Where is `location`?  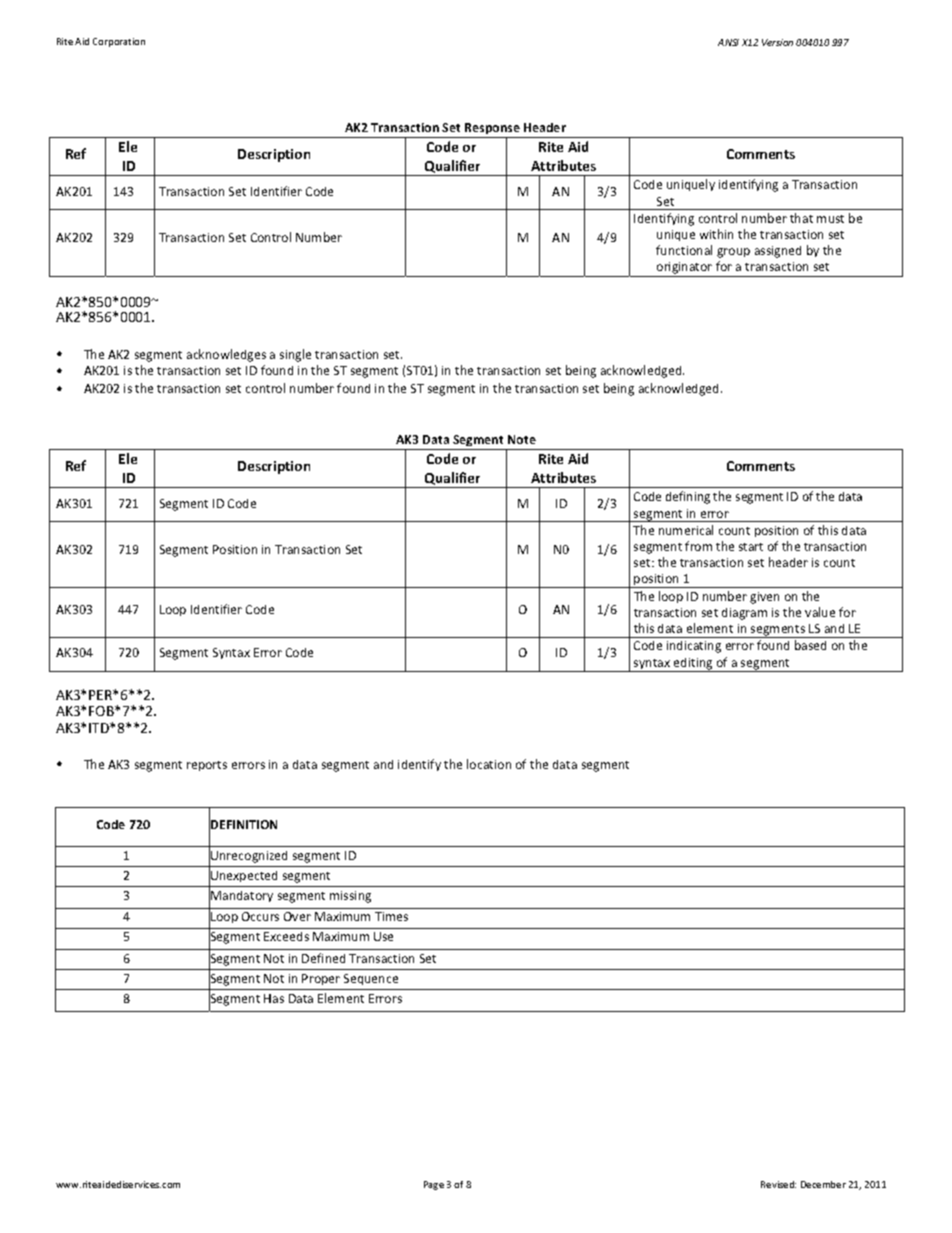
location is located at coordinates (489, 764).
